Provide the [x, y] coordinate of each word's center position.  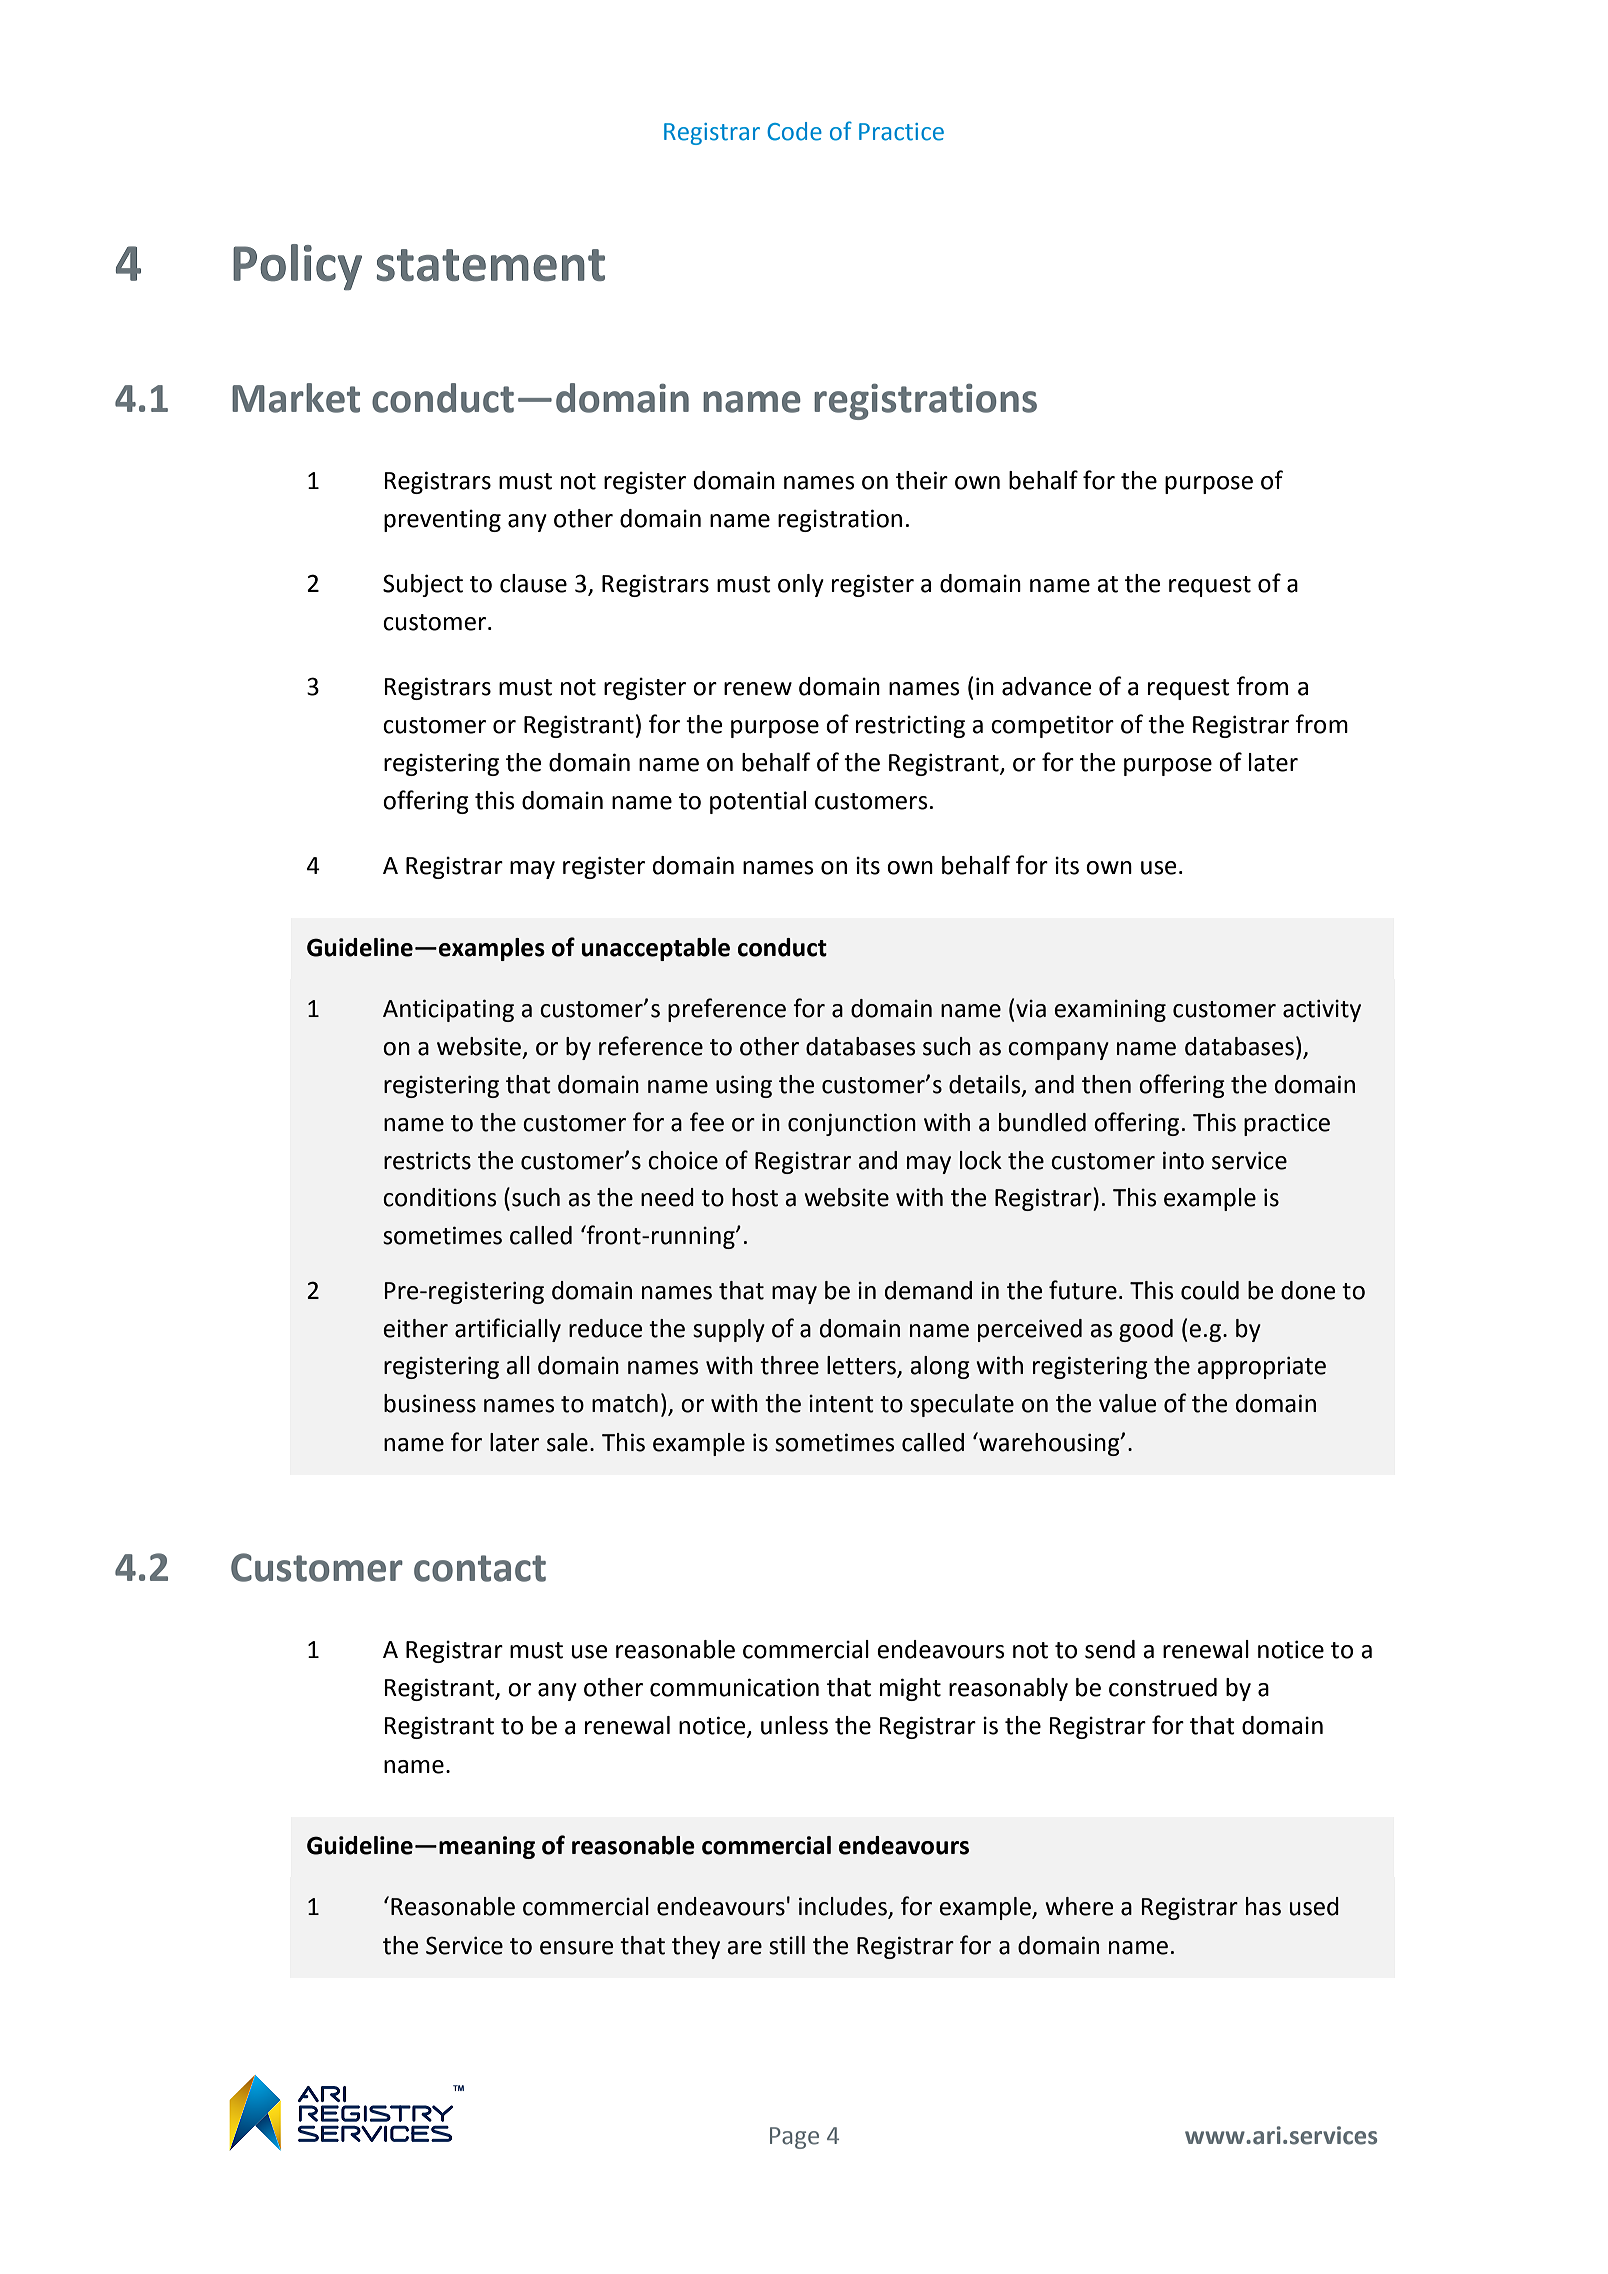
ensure [577, 1948]
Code [794, 131]
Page [794, 2138]
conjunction [852, 1124]
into [1183, 1160]
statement [491, 265]
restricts [427, 1161]
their [922, 480]
